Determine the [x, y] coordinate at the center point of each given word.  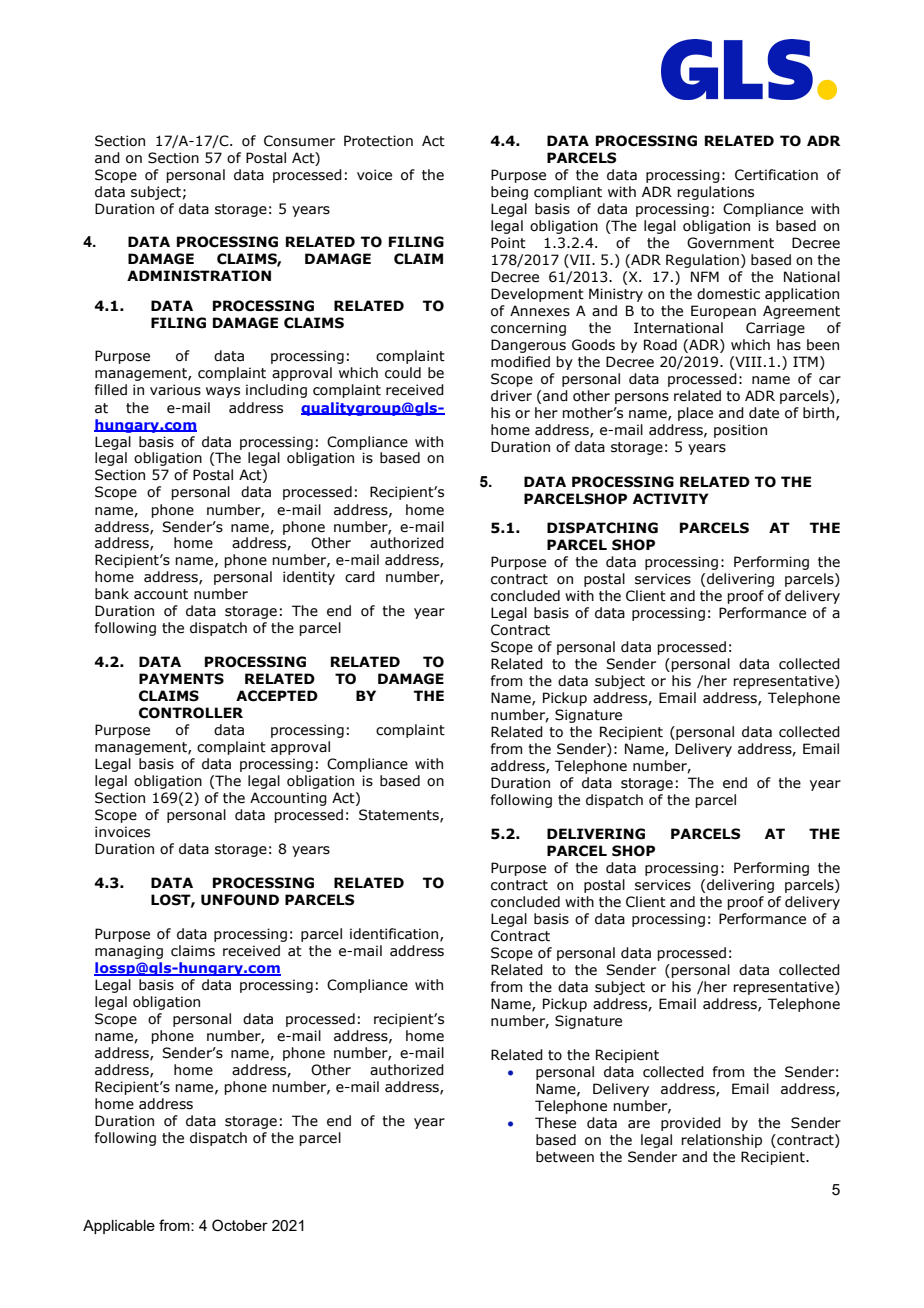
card [360, 577]
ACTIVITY [671, 499]
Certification [776, 175]
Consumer [299, 141]
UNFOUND [240, 900]
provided [691, 1124]
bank [112, 594]
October [240, 1225]
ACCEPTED [277, 696]
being [509, 193]
